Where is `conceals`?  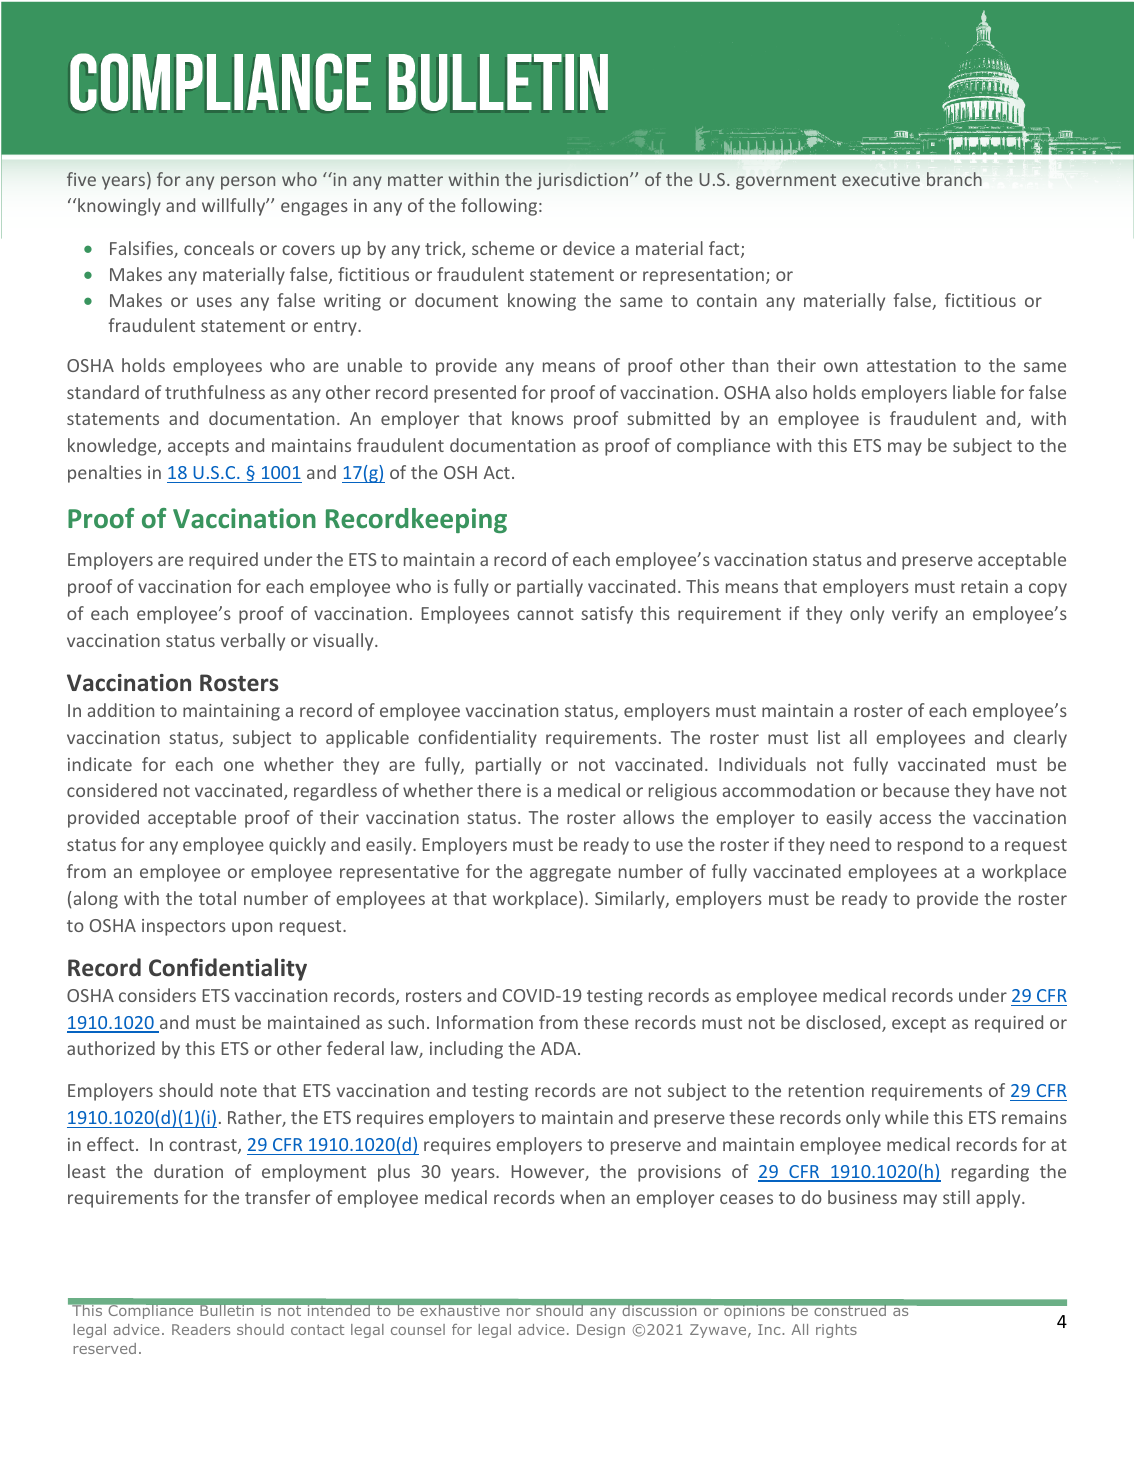
conceals is located at coordinates (219, 248).
